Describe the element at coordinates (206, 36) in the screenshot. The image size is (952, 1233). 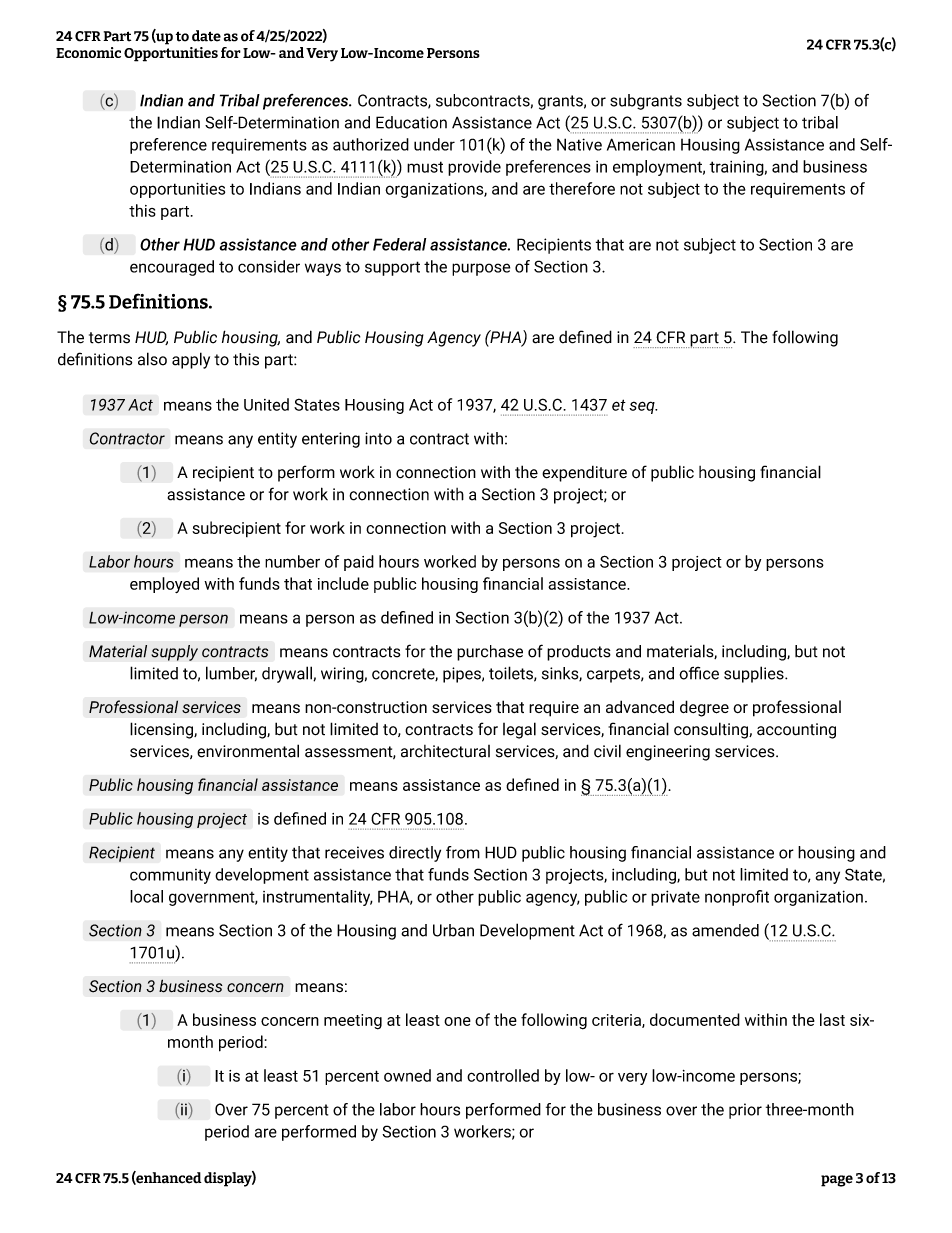
I see `date` at that location.
